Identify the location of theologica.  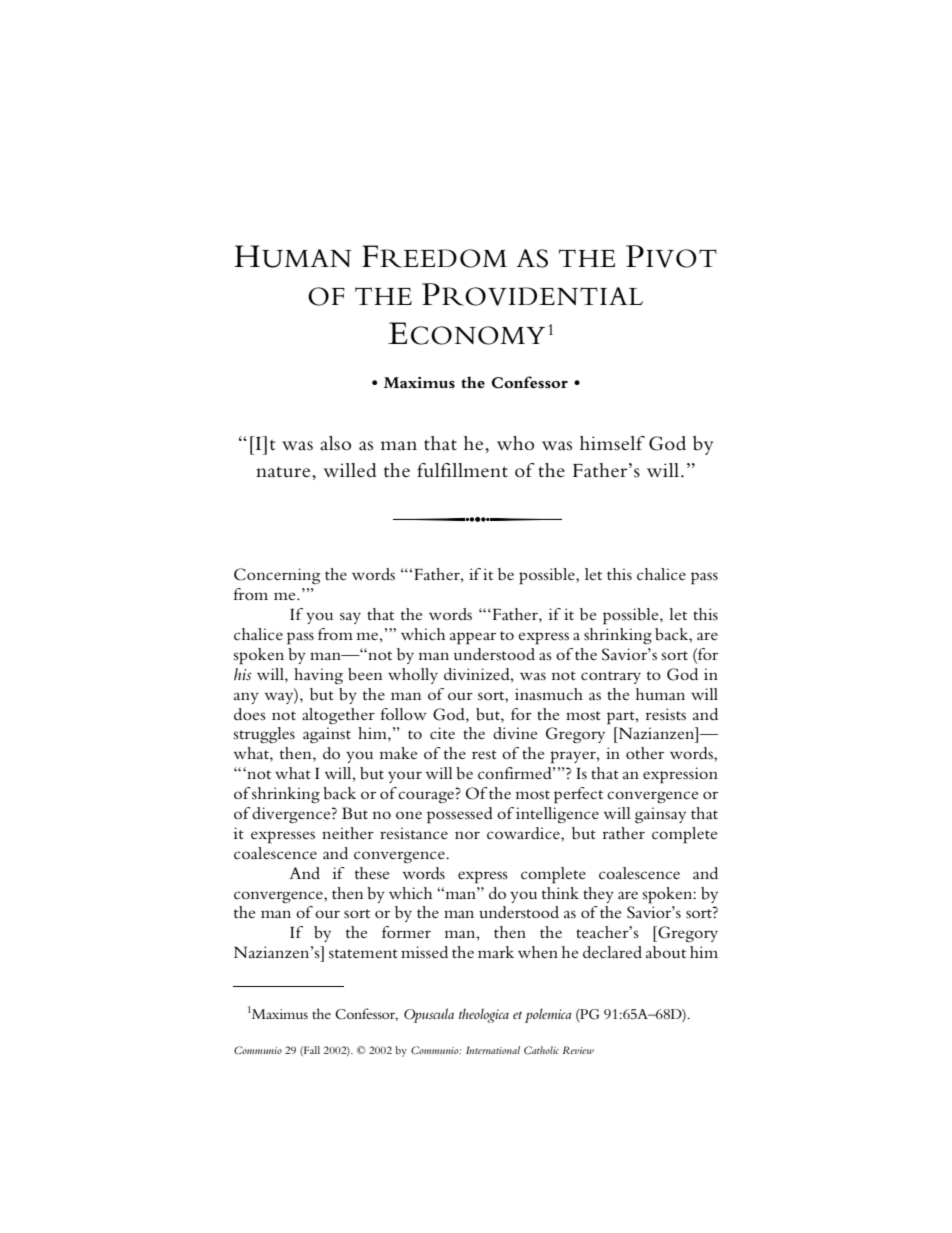
(484, 1015).
